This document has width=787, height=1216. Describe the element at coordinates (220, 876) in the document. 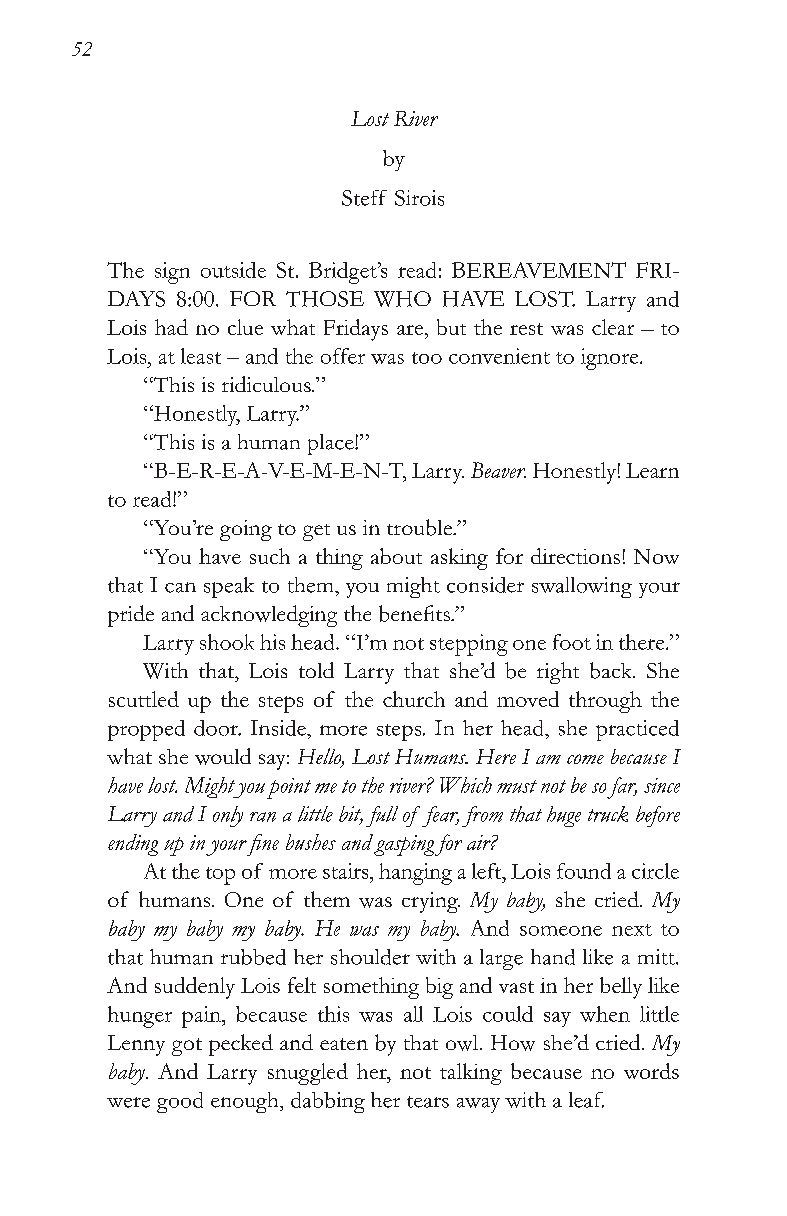

I see `top` at that location.
